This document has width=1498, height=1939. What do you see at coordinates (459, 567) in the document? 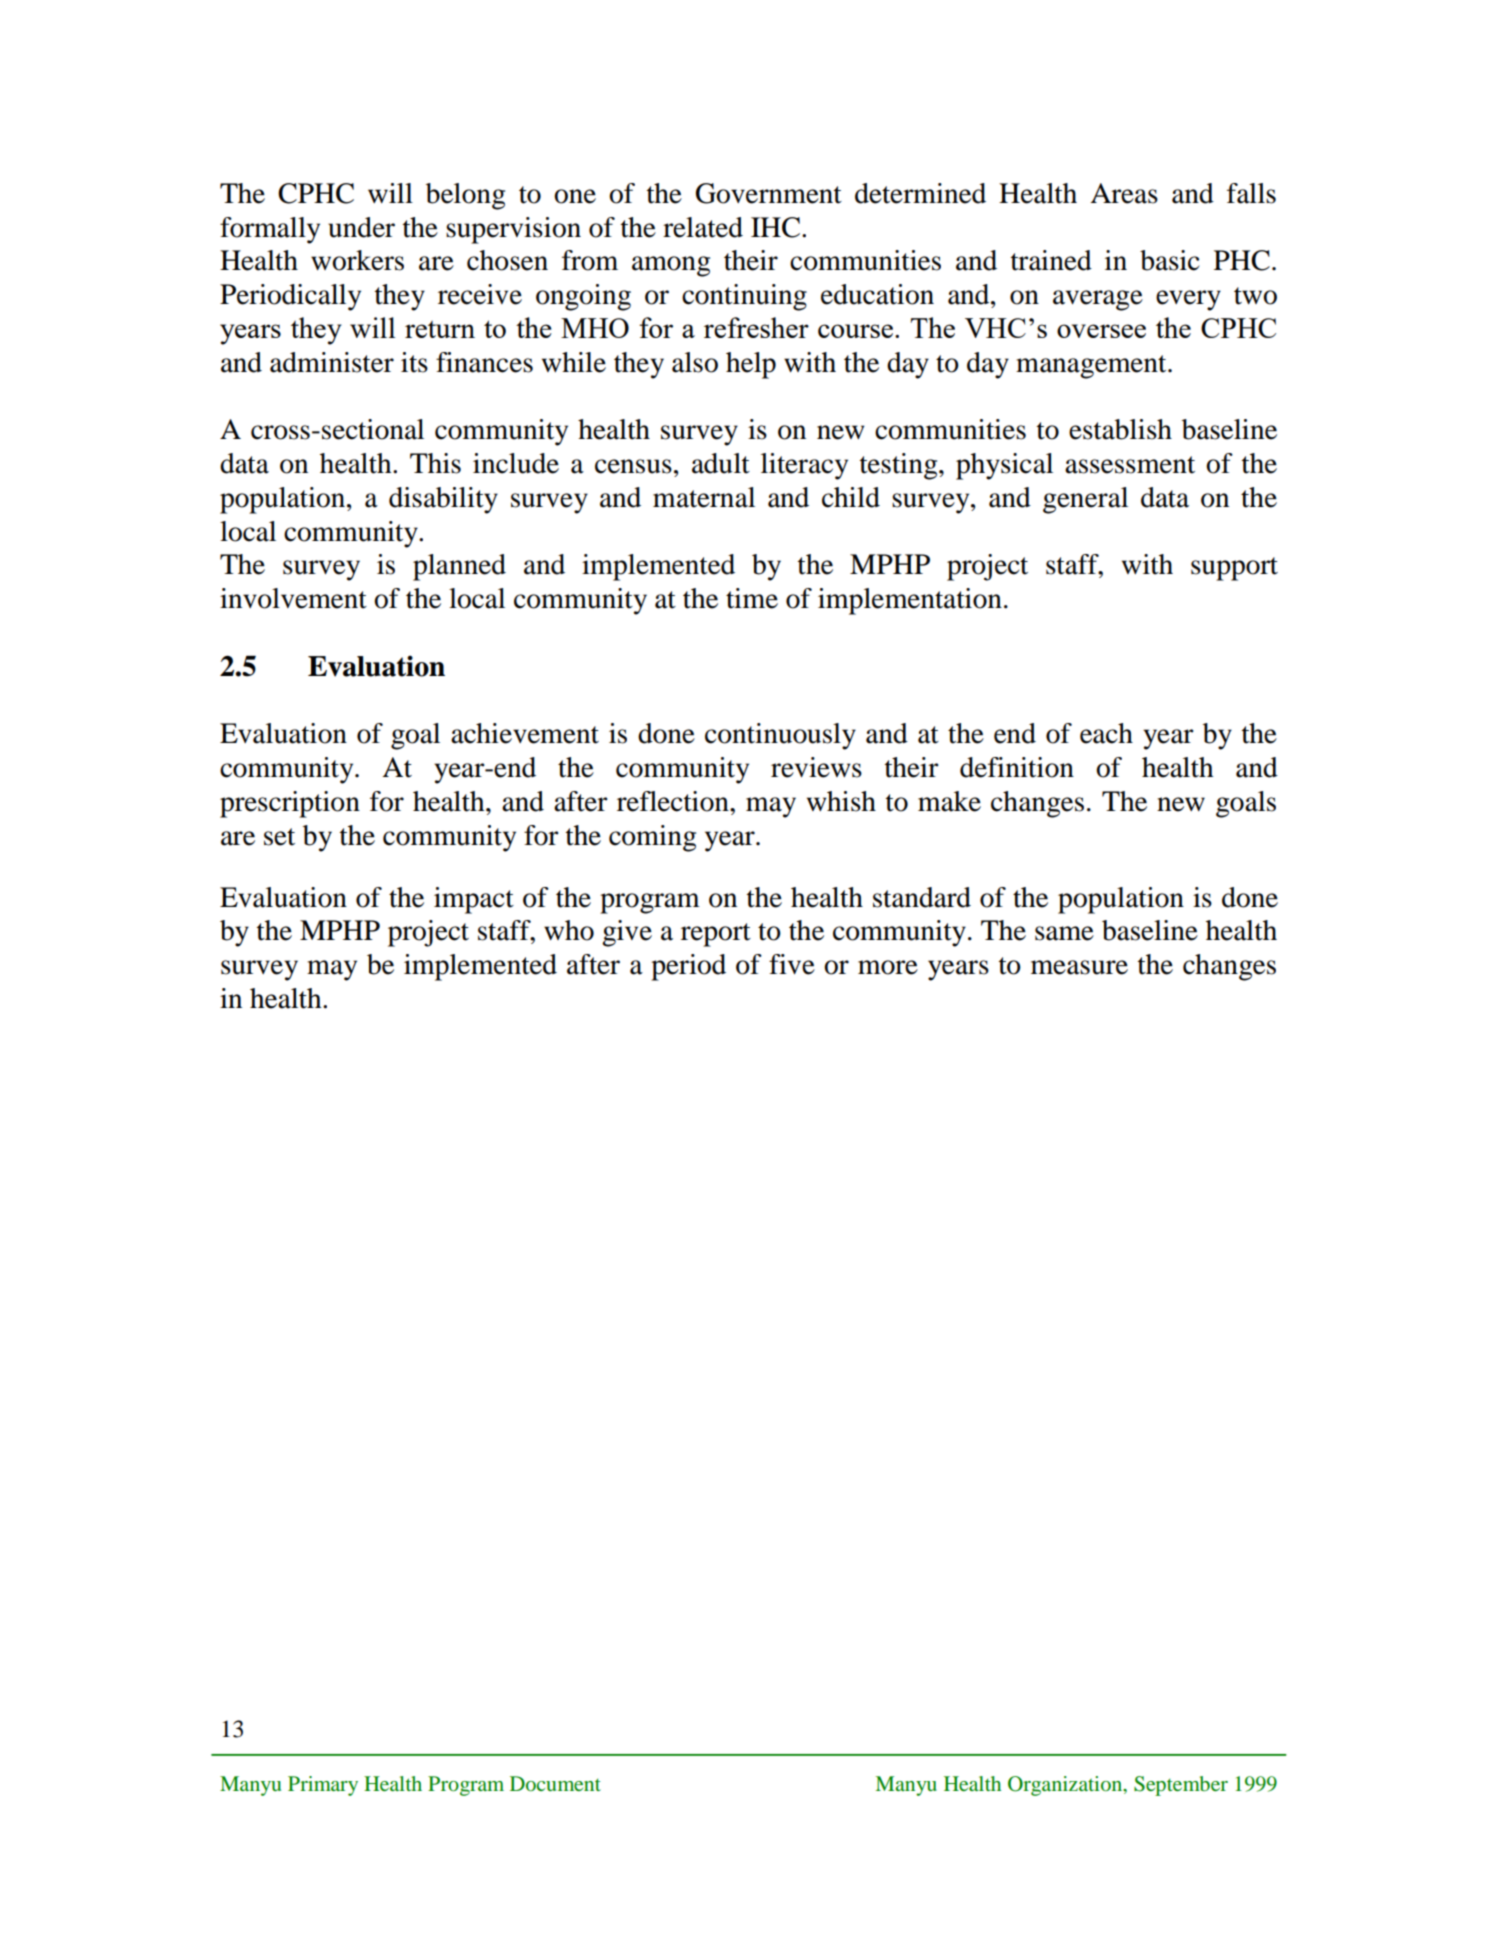
I see `planned` at bounding box center [459, 567].
